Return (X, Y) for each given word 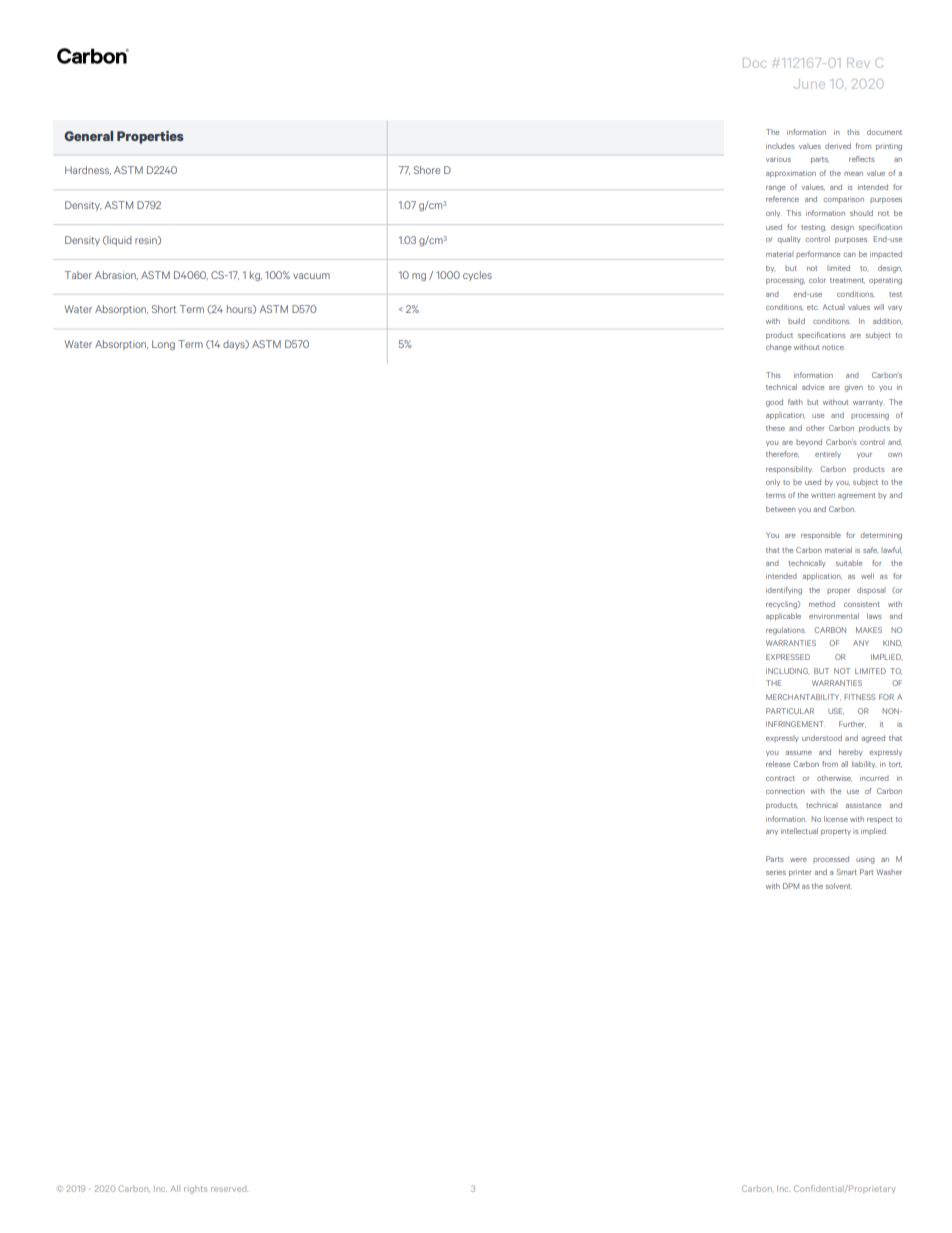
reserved (229, 1189)
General (88, 136)
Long (163, 345)
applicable (783, 617)
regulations (786, 631)
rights (195, 1189)
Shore (427, 170)
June (809, 84)
